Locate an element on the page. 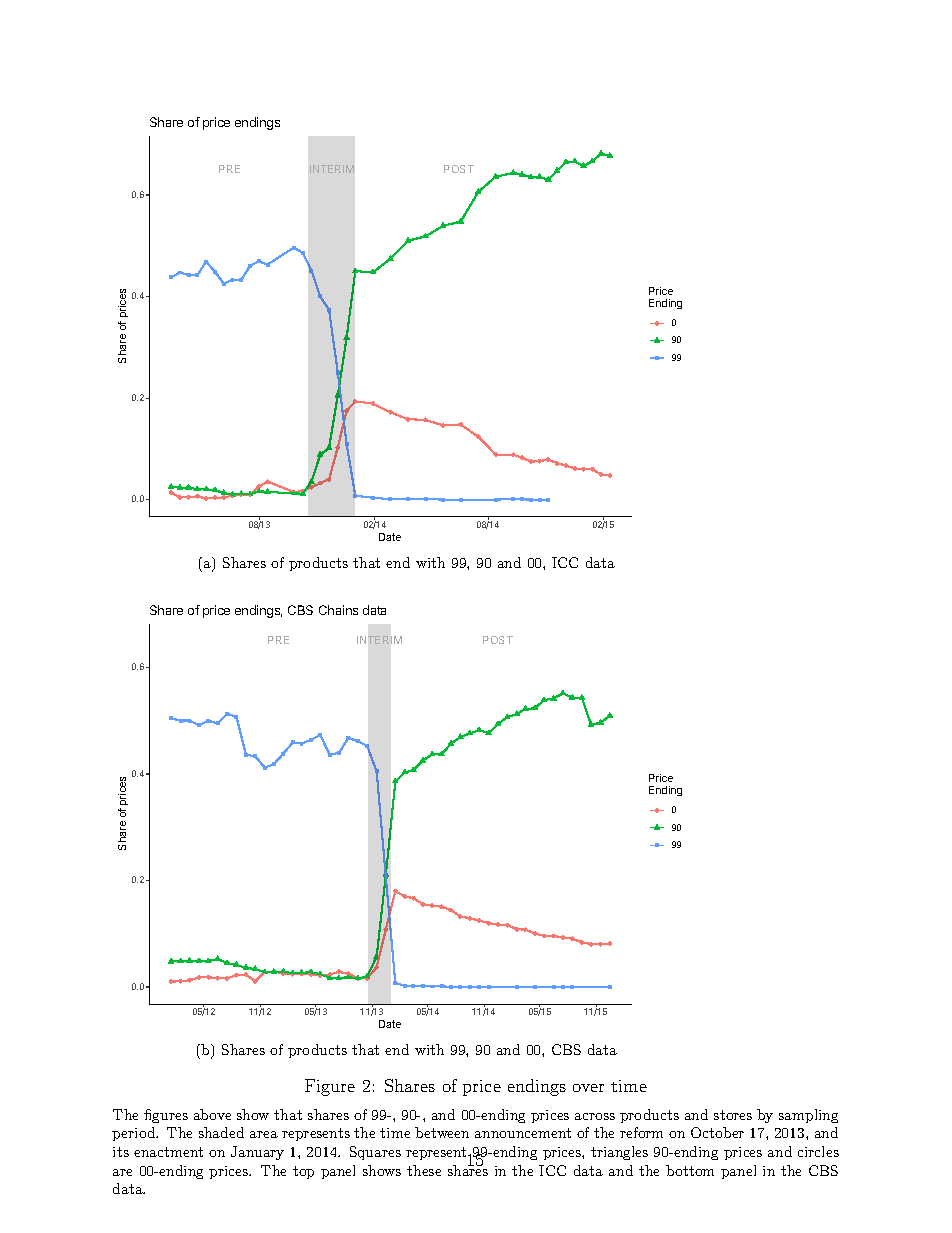 This document has width=952, height=1233. shaded is located at coordinates (221, 1132).
